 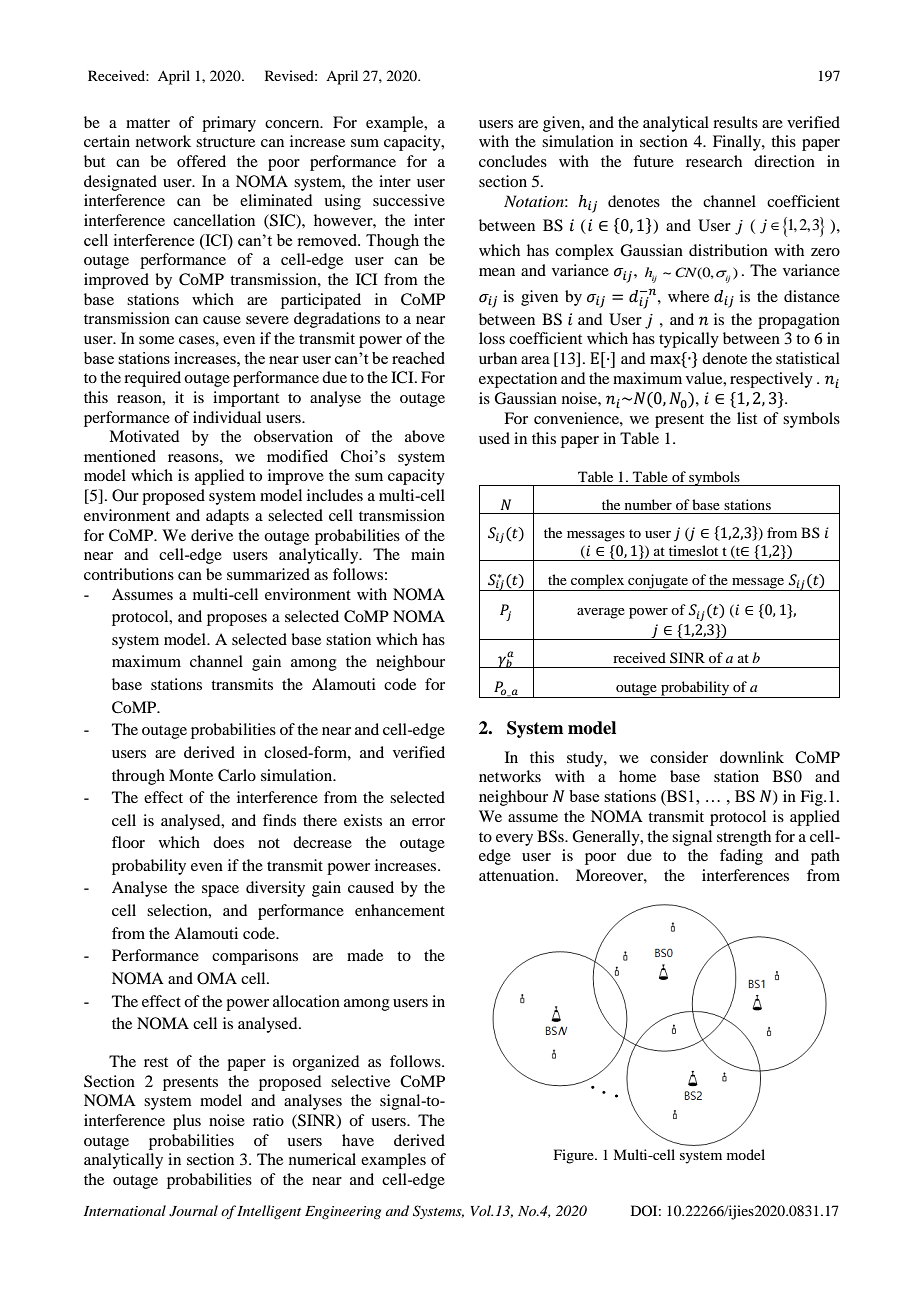 What do you see at coordinates (201, 161) in the image?
I see `offered` at bounding box center [201, 161].
